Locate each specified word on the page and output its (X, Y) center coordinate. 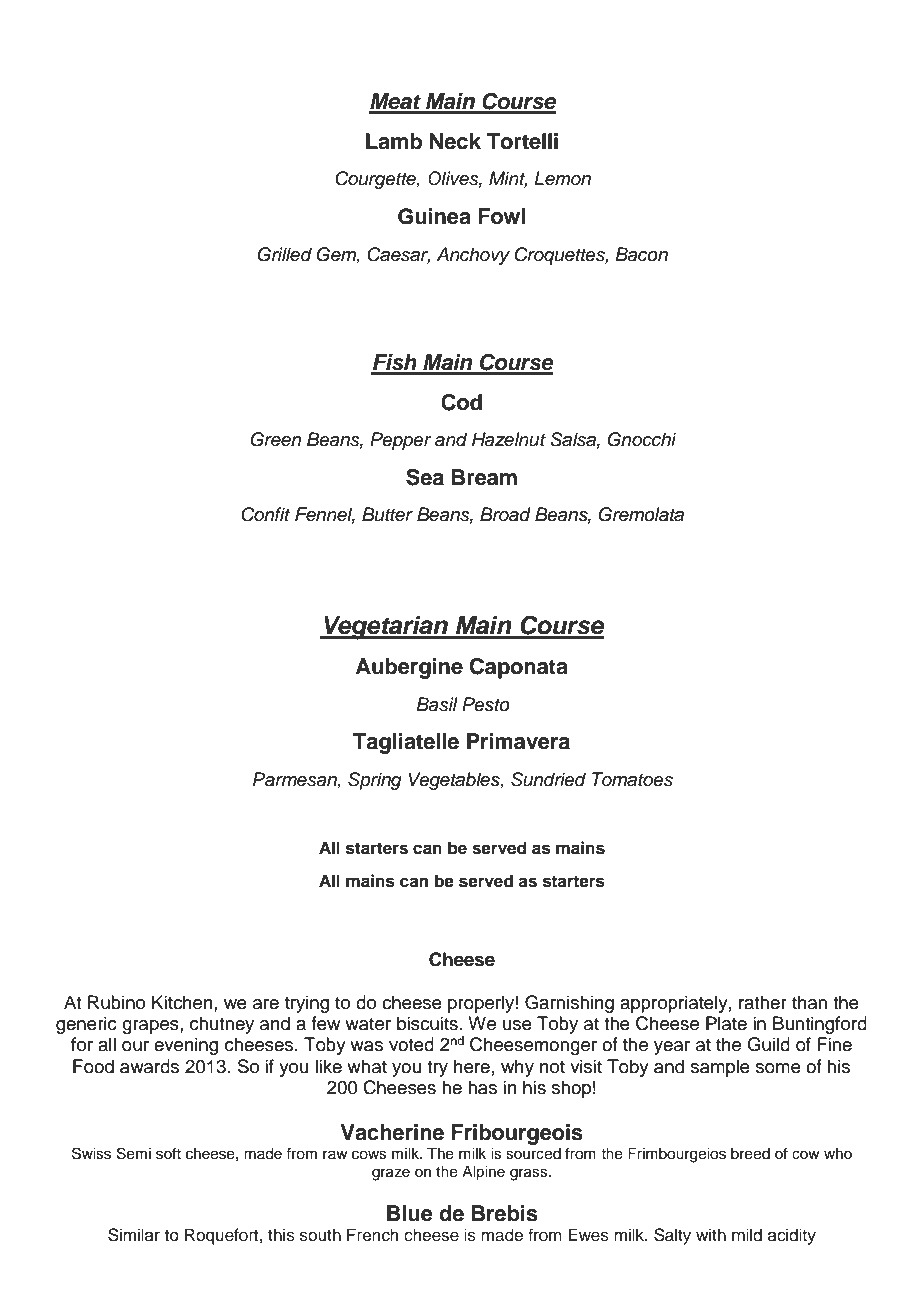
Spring (375, 781)
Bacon (641, 254)
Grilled (285, 254)
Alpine (483, 1173)
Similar (134, 1235)
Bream (484, 477)
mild (747, 1235)
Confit (265, 514)
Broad (505, 514)
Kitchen (183, 1002)
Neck (455, 141)
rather (763, 1002)
